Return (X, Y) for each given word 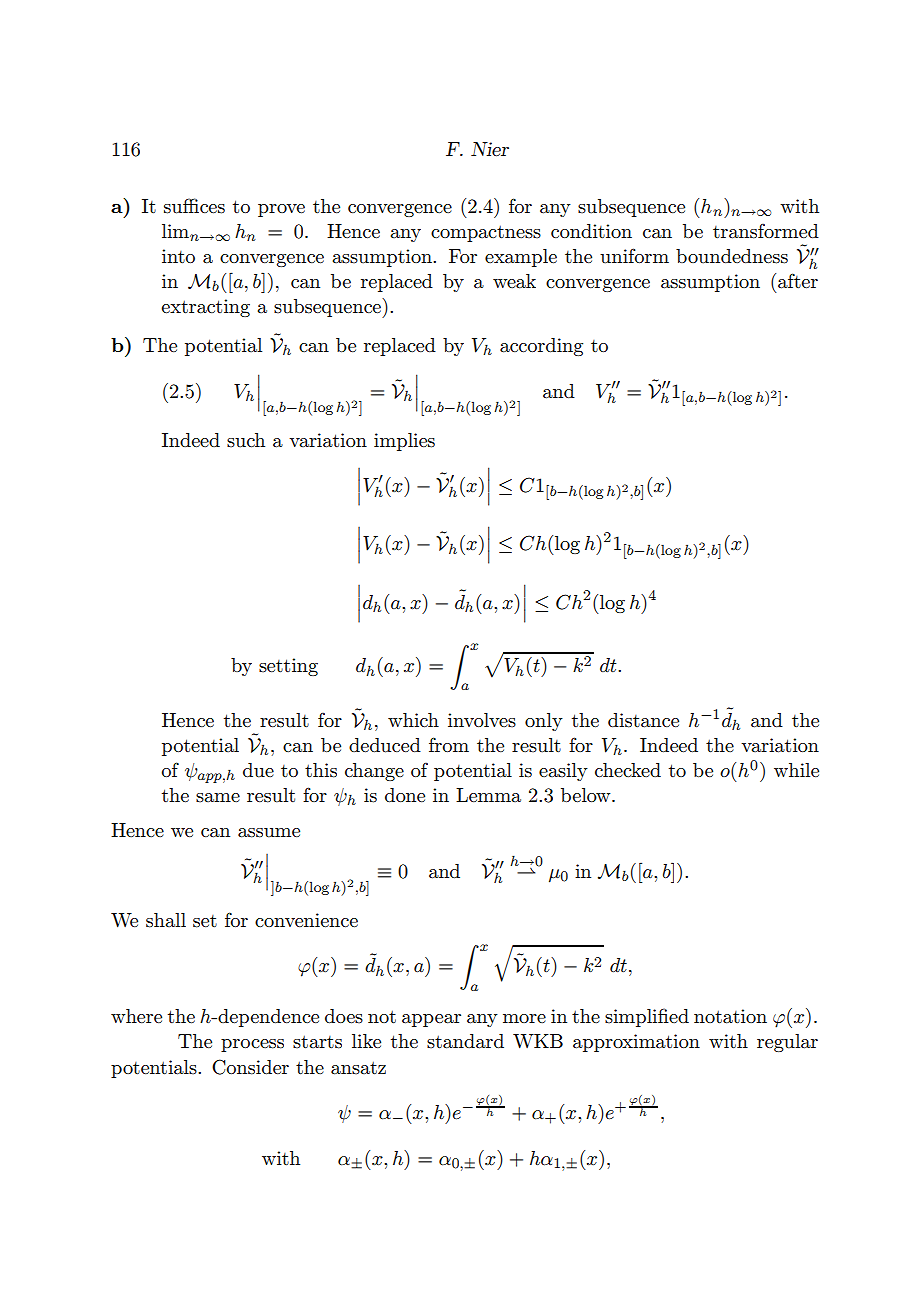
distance (643, 720)
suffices (194, 206)
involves (482, 720)
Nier (490, 149)
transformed (766, 231)
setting (288, 667)
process (252, 1045)
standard (465, 1041)
